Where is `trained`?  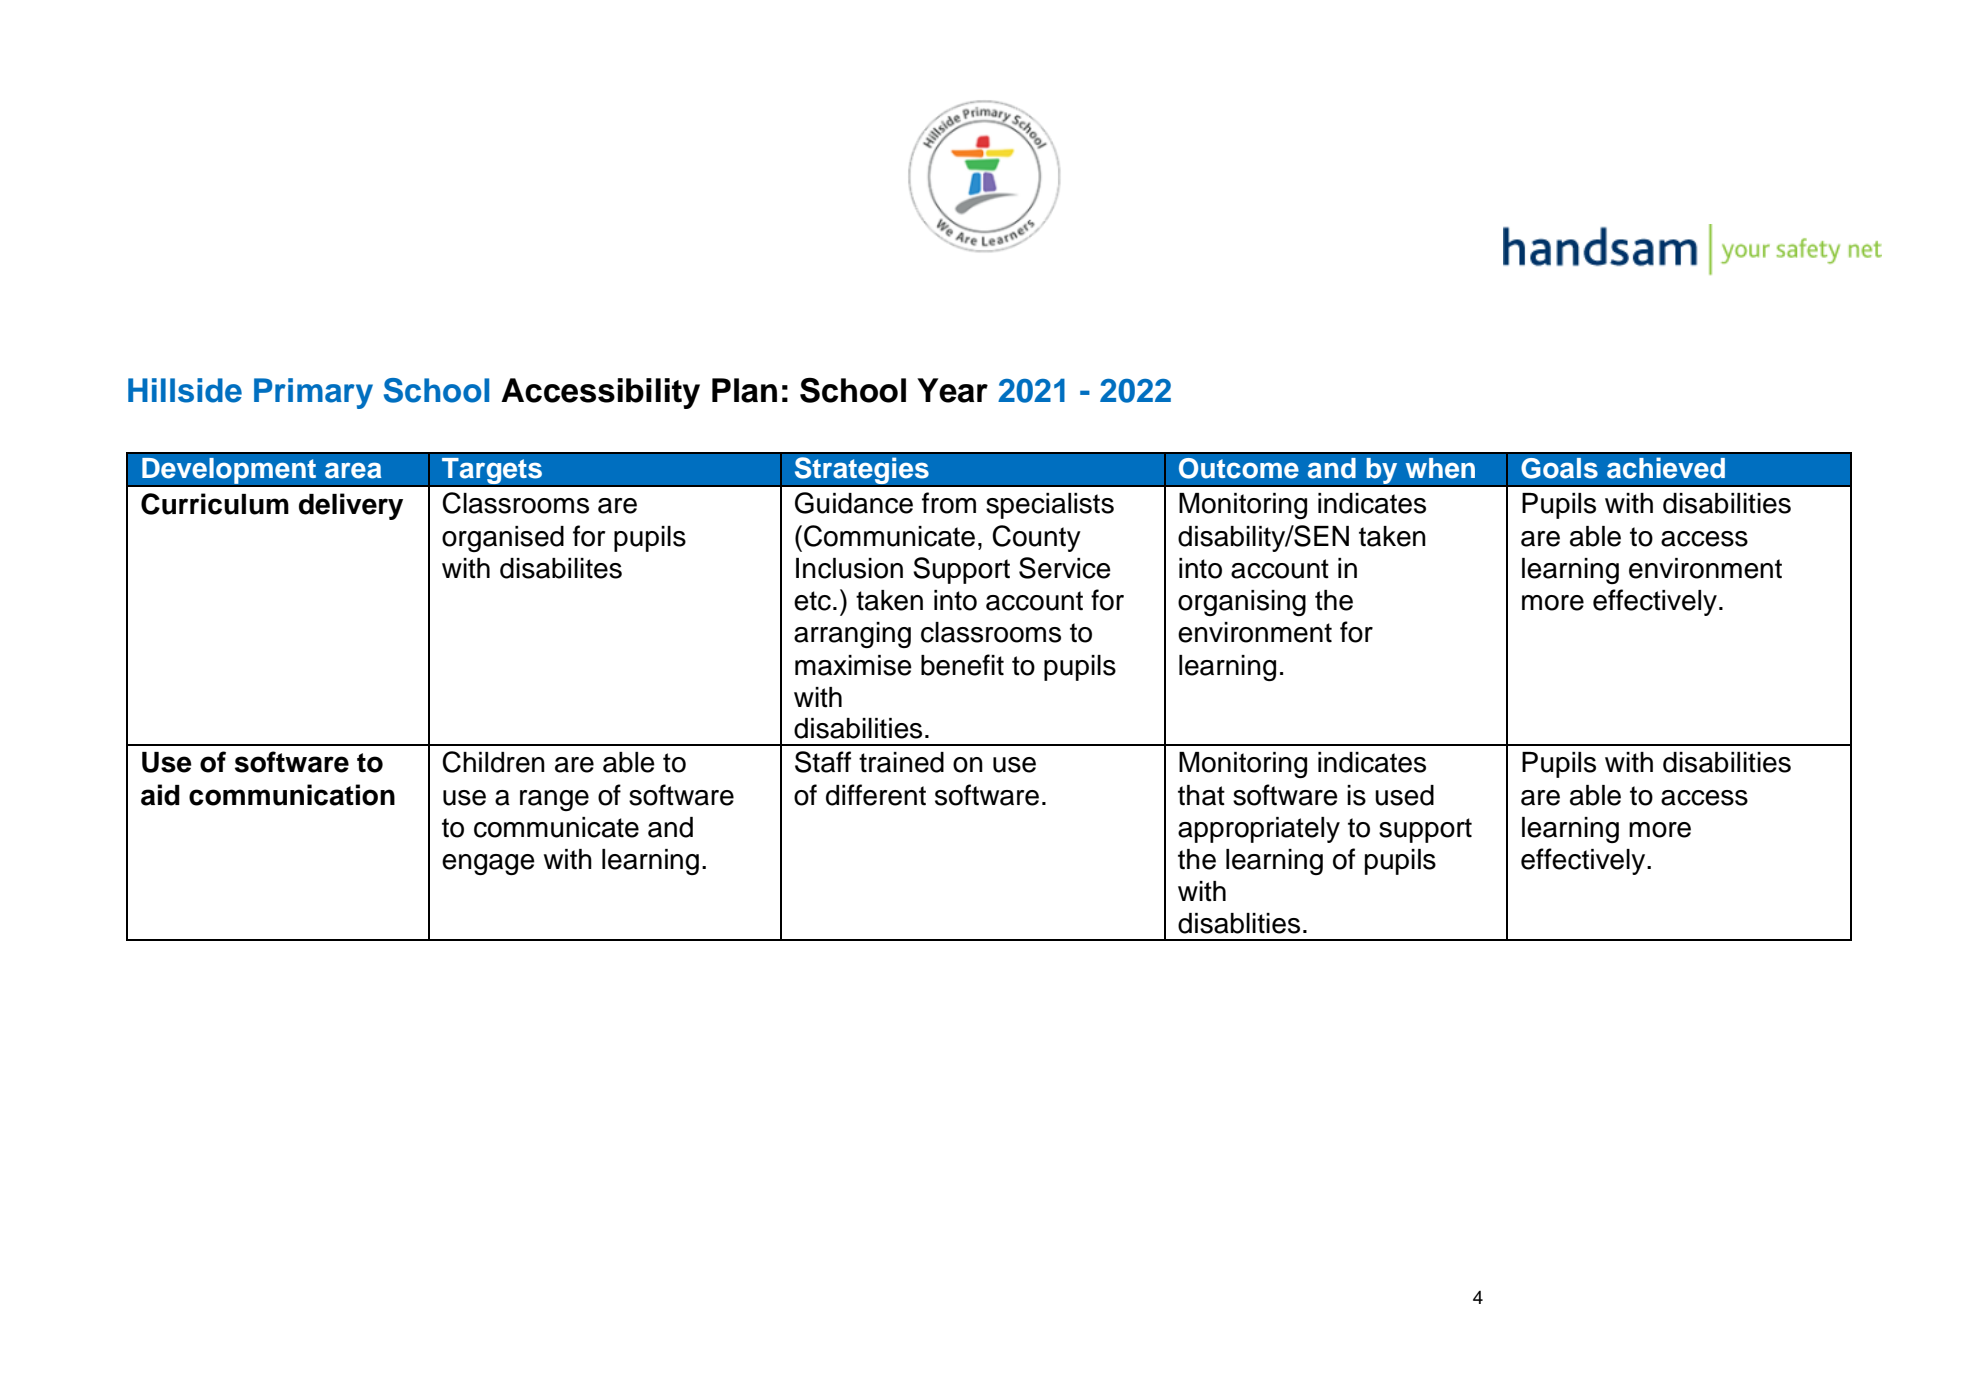
trained is located at coordinates (901, 762).
